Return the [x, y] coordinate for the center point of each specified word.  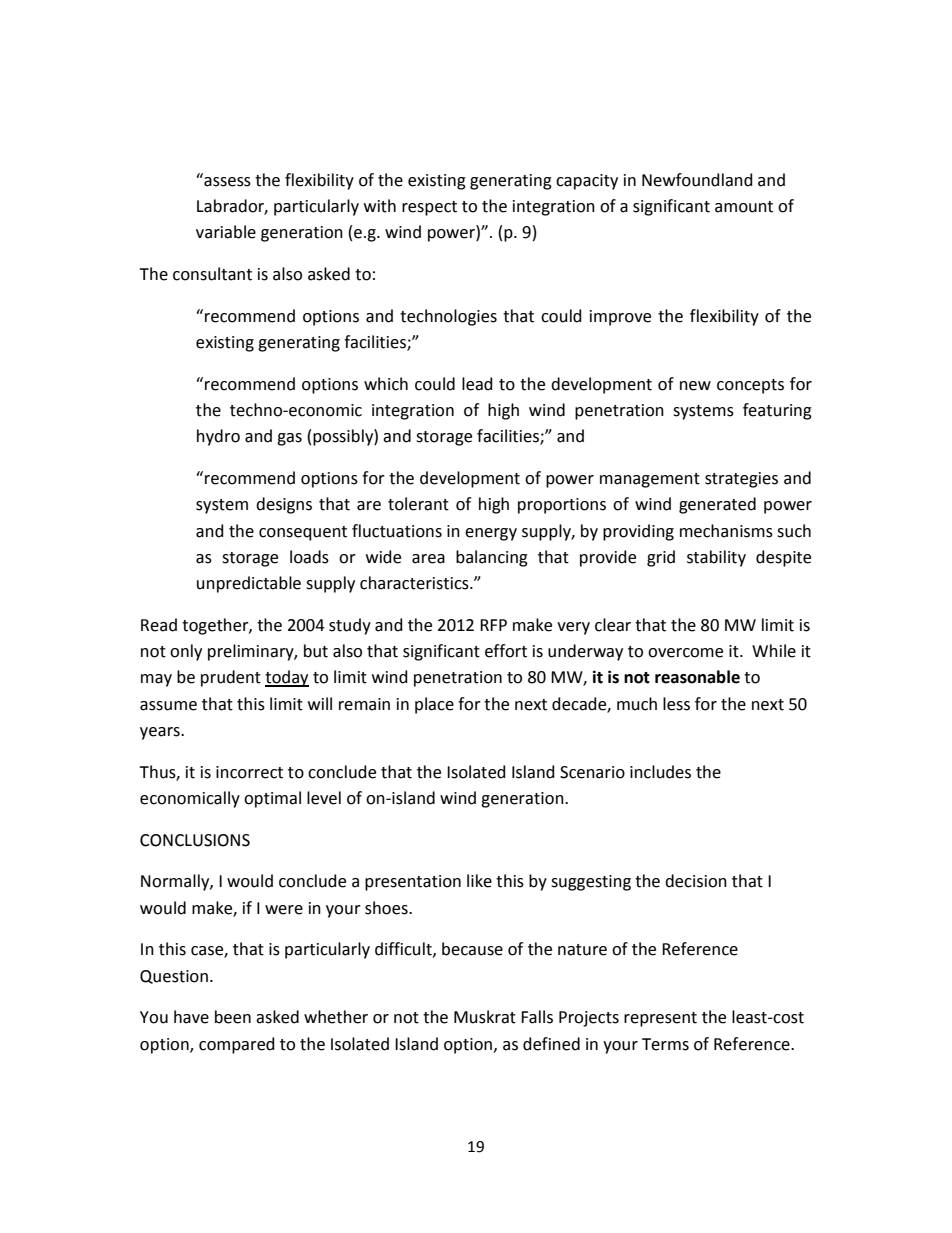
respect [429, 208]
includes [660, 772]
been [233, 1017]
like [479, 881]
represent [660, 1019]
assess [227, 182]
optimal [272, 799]
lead [477, 384]
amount [744, 207]
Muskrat [485, 1017]
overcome [685, 653]
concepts [750, 386]
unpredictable [249, 584]
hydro [218, 437]
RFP [493, 625]
